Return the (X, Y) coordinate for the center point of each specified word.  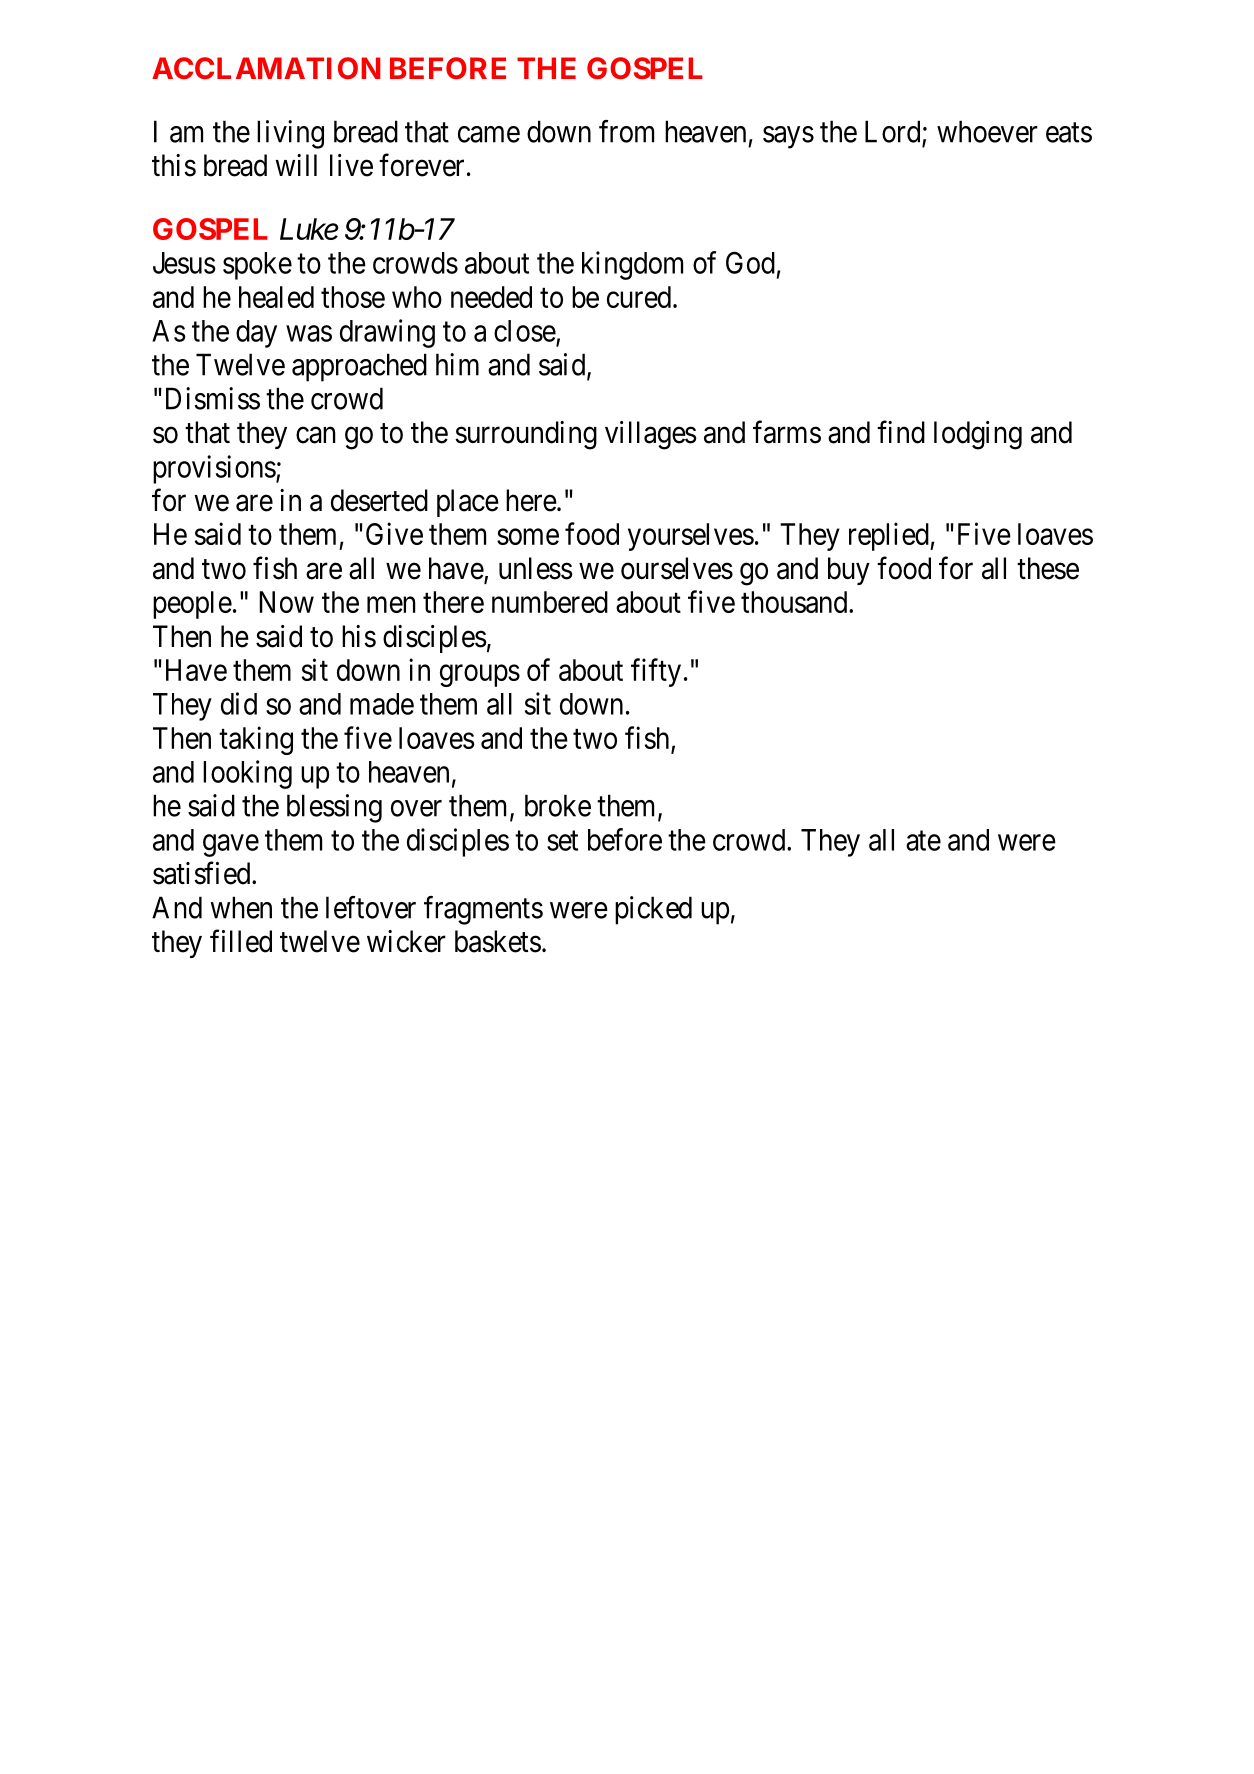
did (239, 703)
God (750, 262)
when (241, 907)
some (528, 537)
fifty (656, 672)
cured (639, 297)
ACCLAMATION (266, 68)
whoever (987, 131)
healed (276, 297)
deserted (379, 500)
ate (923, 841)
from (626, 131)
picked (653, 910)
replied (890, 536)
